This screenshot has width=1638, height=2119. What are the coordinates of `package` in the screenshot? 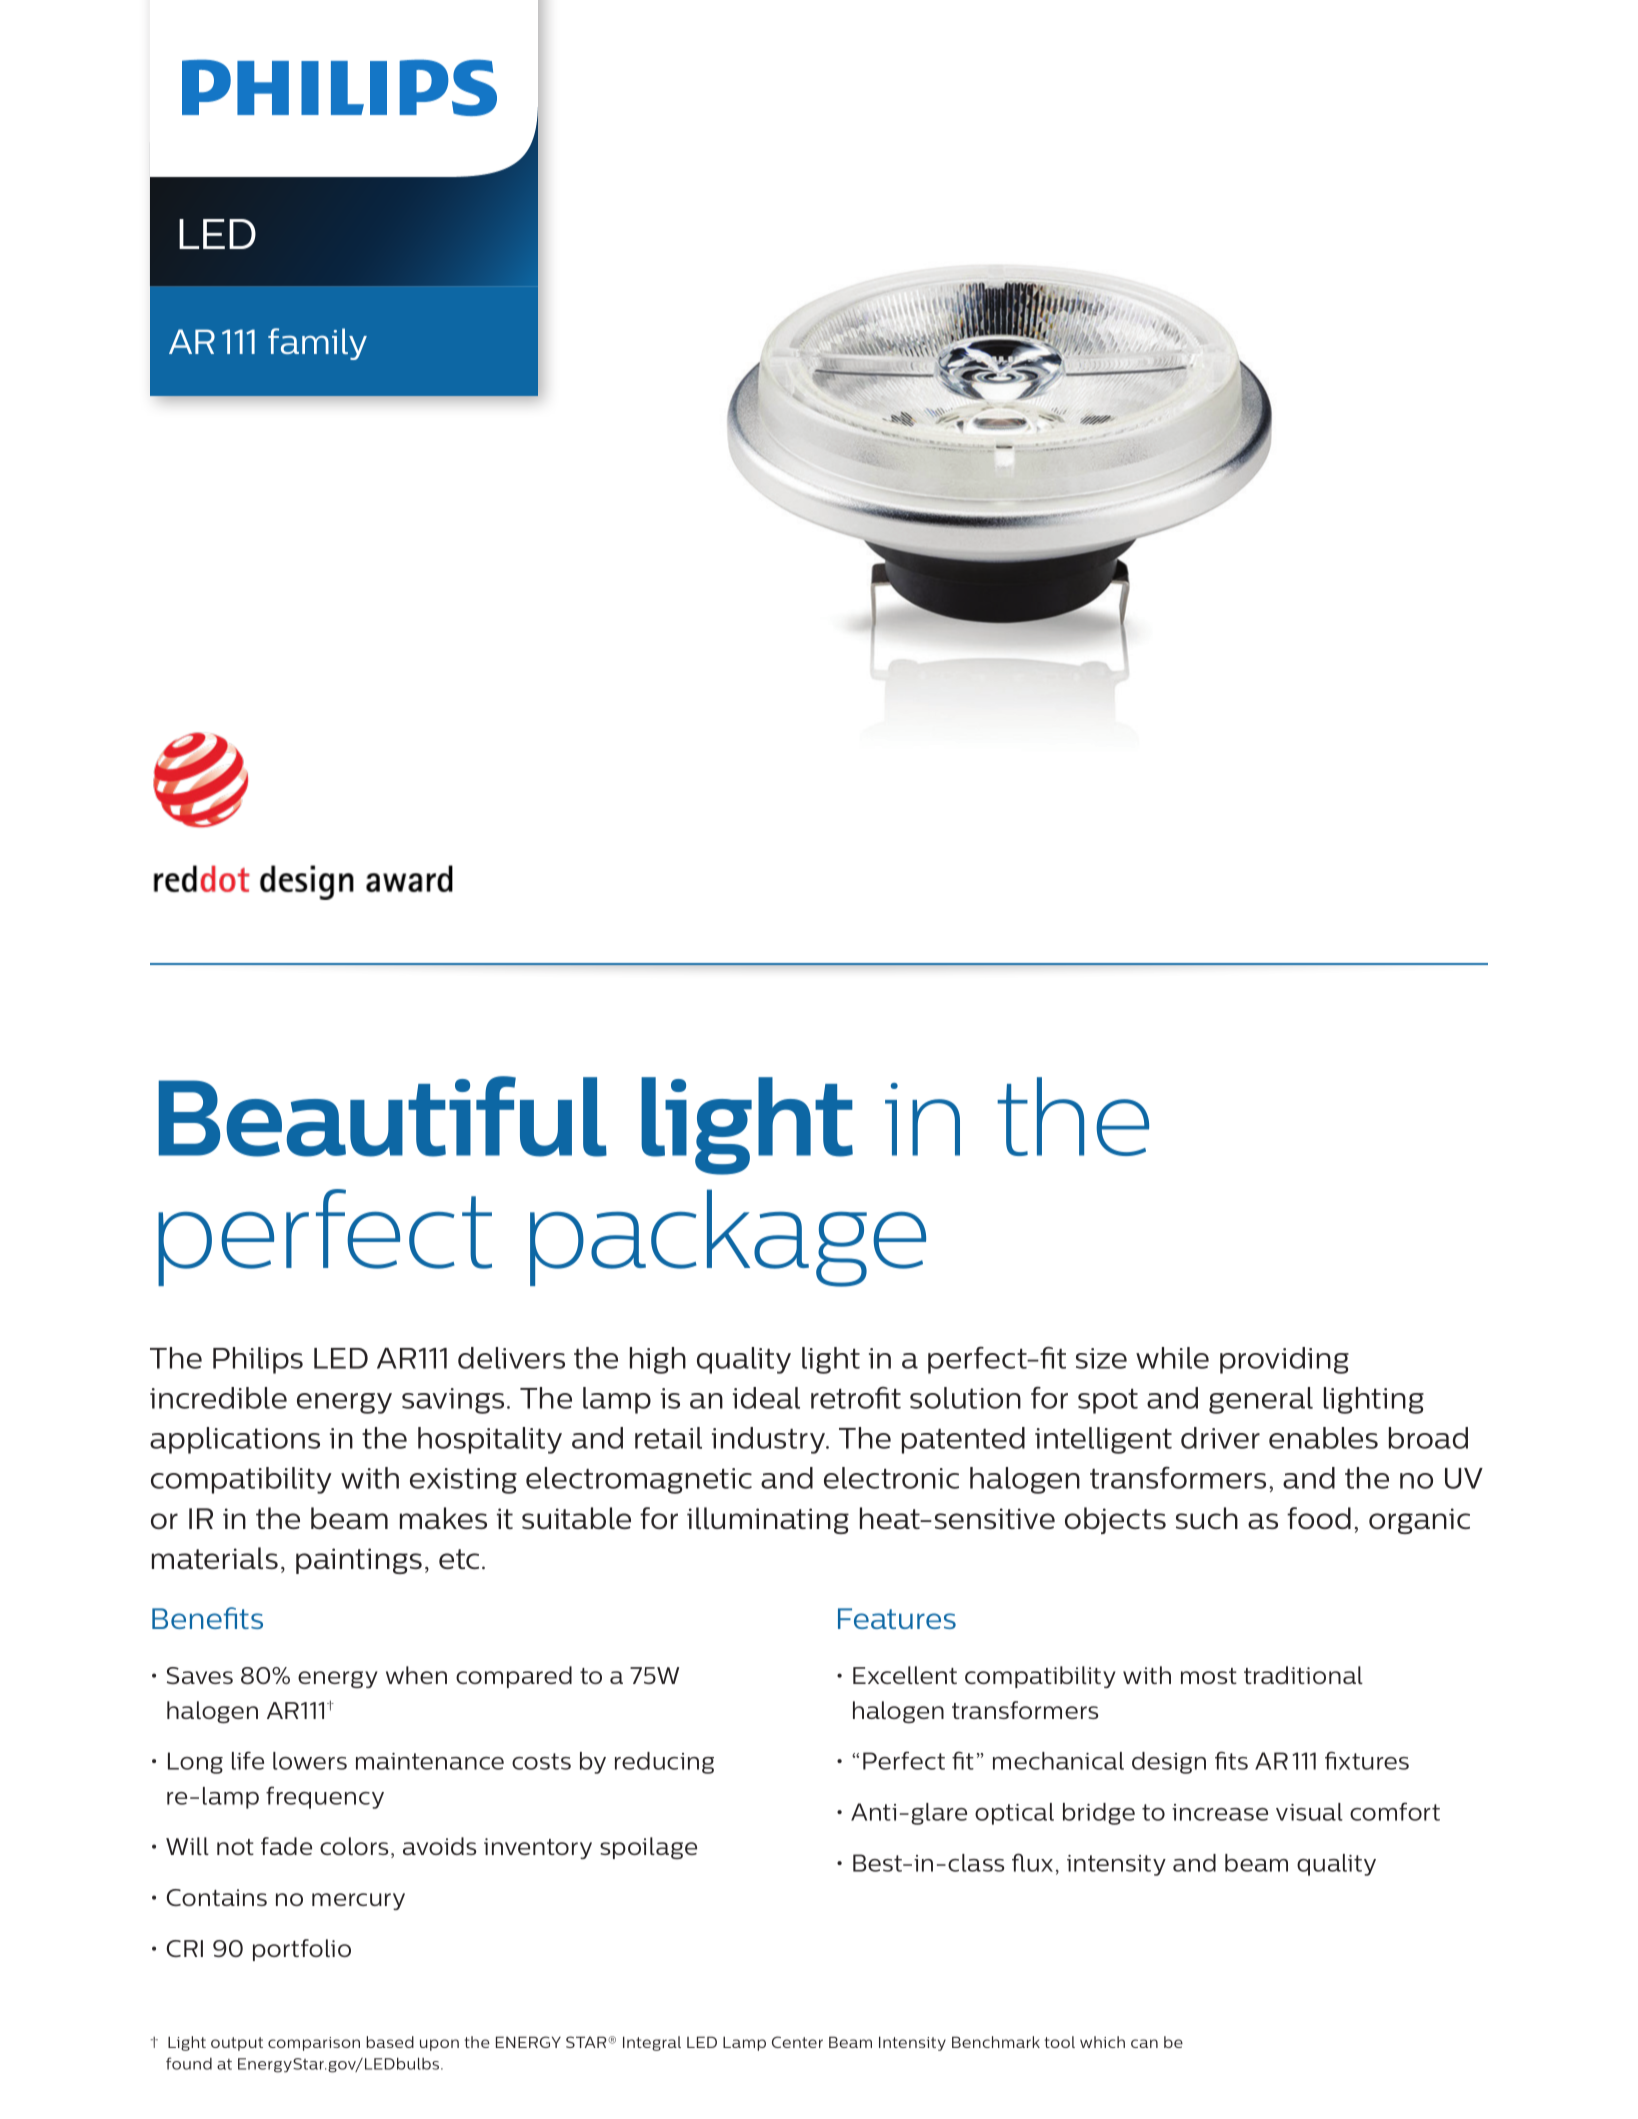 It's located at (728, 1238).
